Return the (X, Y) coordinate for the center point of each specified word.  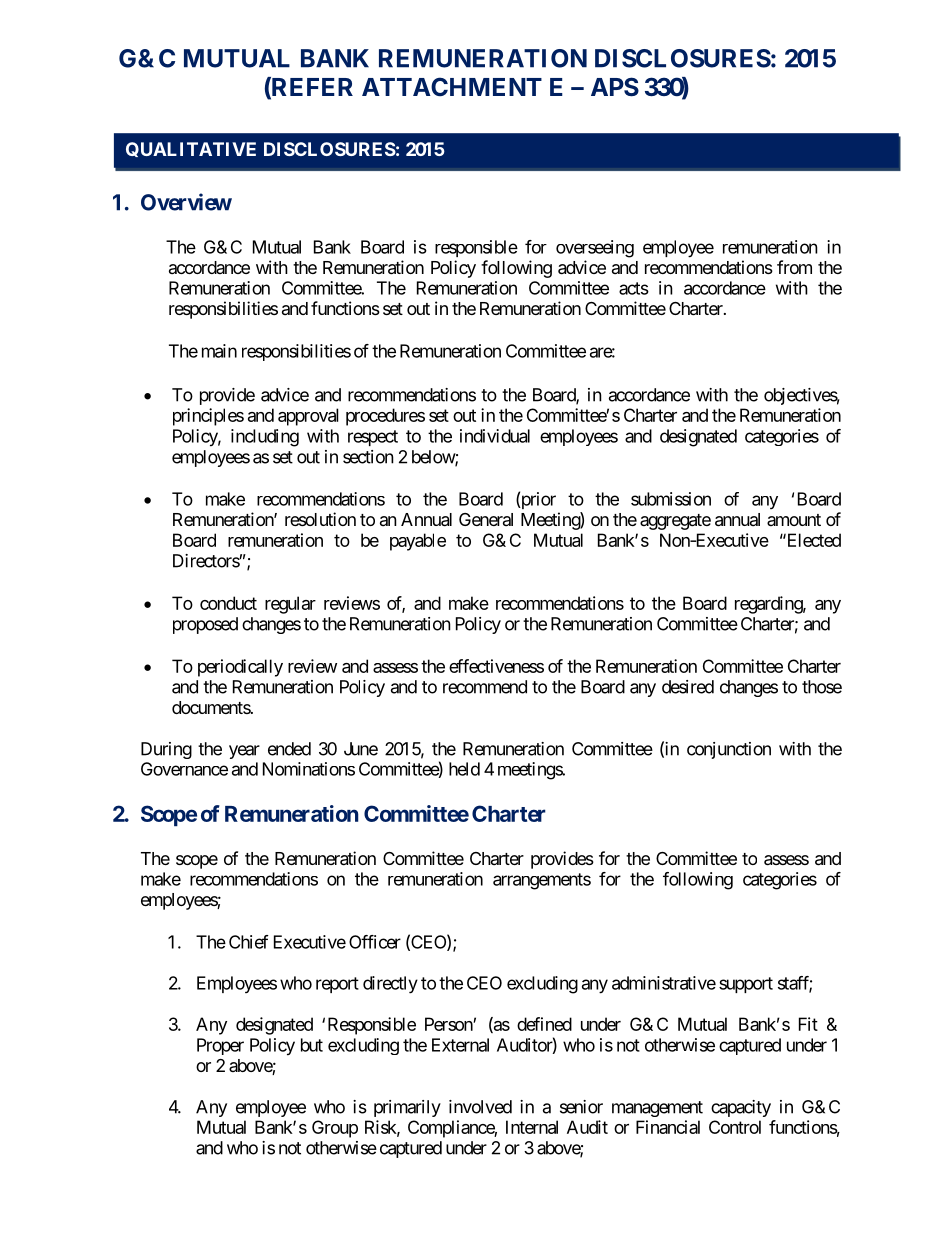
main (219, 351)
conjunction (729, 750)
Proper (220, 1046)
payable (418, 542)
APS (615, 87)
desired (688, 687)
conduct (228, 603)
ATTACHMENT (452, 86)
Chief (249, 942)
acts (634, 288)
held (464, 769)
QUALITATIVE (191, 149)
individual (495, 436)
